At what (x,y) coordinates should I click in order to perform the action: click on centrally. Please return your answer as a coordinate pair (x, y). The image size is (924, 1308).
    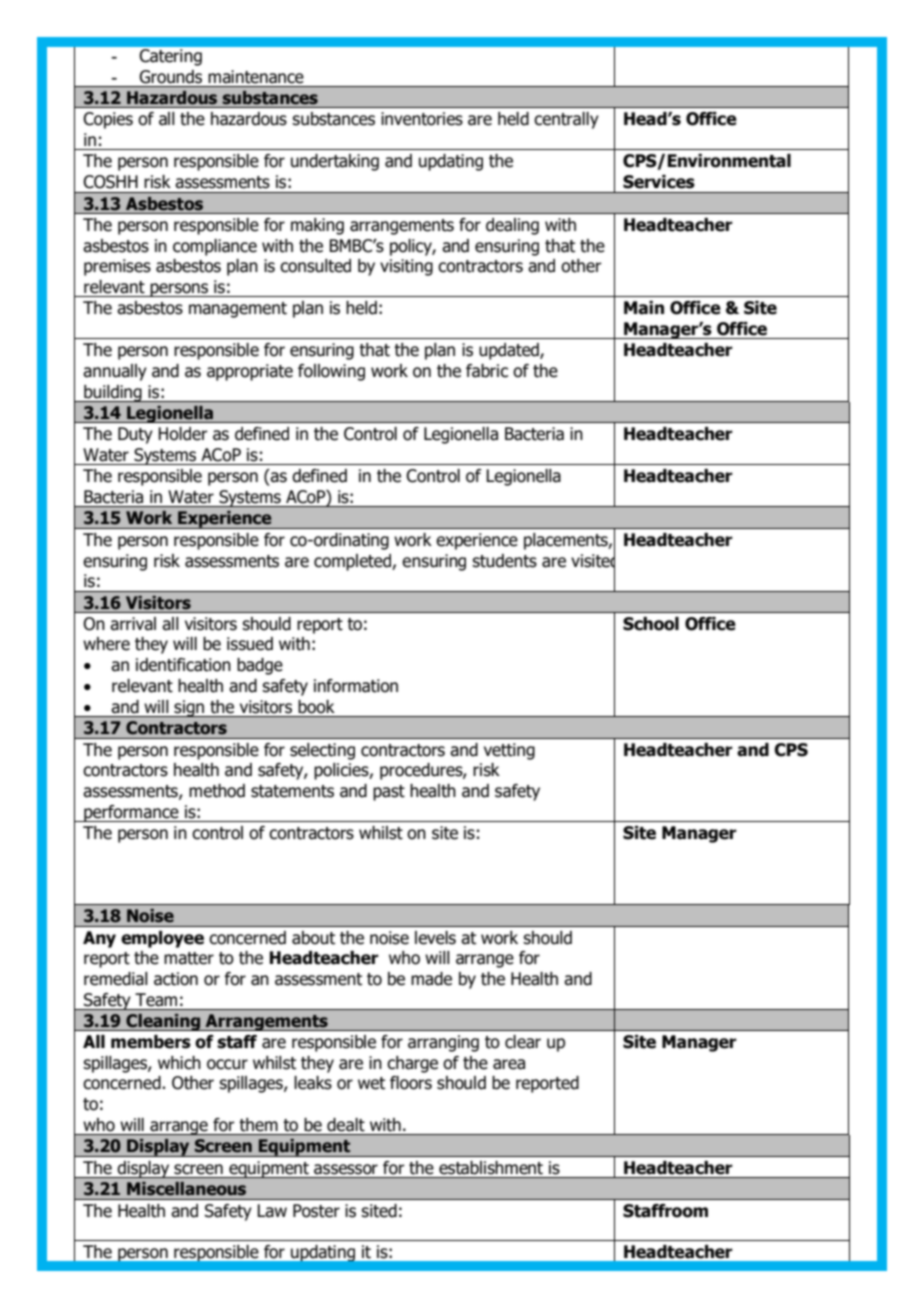
    Looking at the image, I should click on (566, 120).
